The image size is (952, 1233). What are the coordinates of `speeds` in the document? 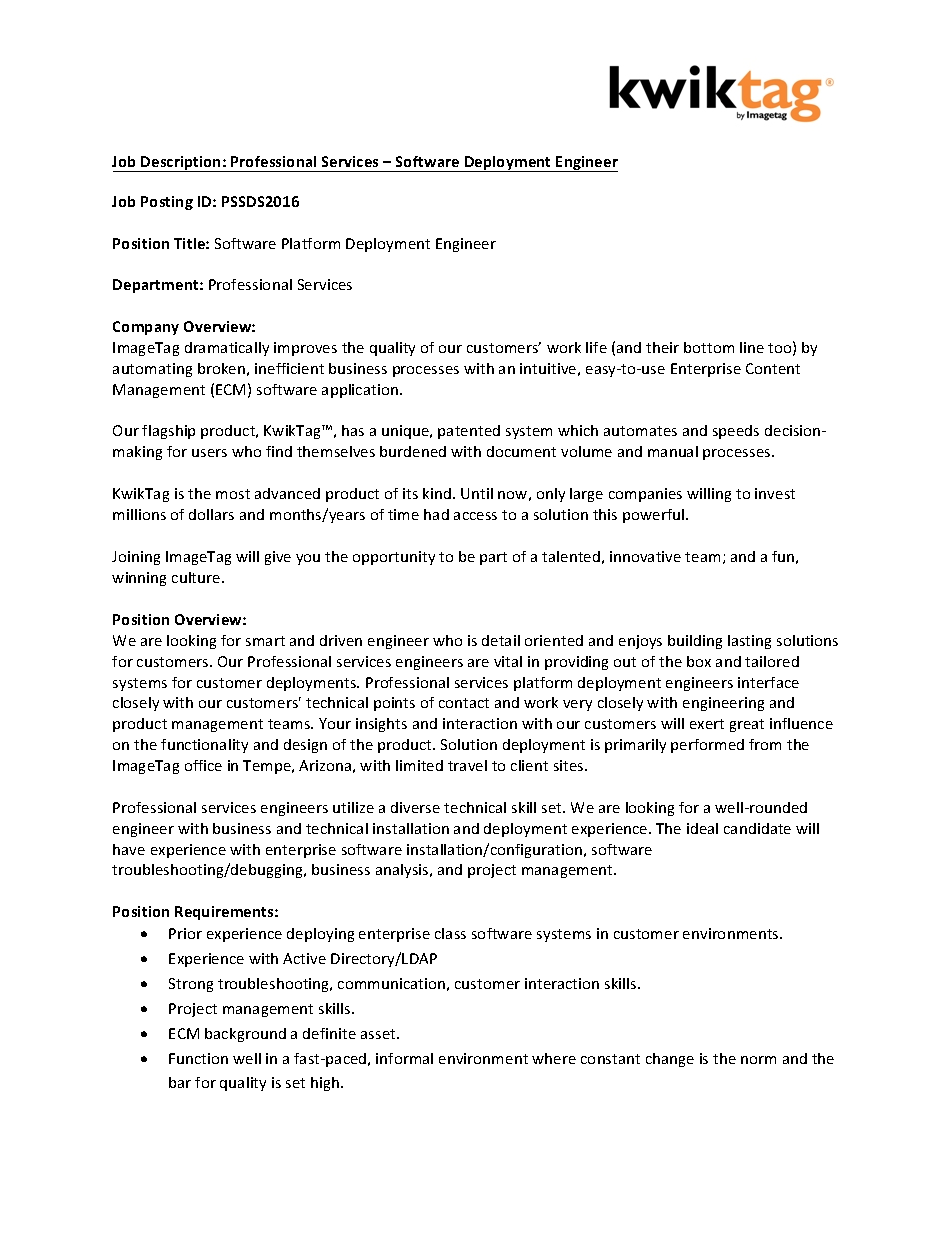 It's located at (736, 432).
